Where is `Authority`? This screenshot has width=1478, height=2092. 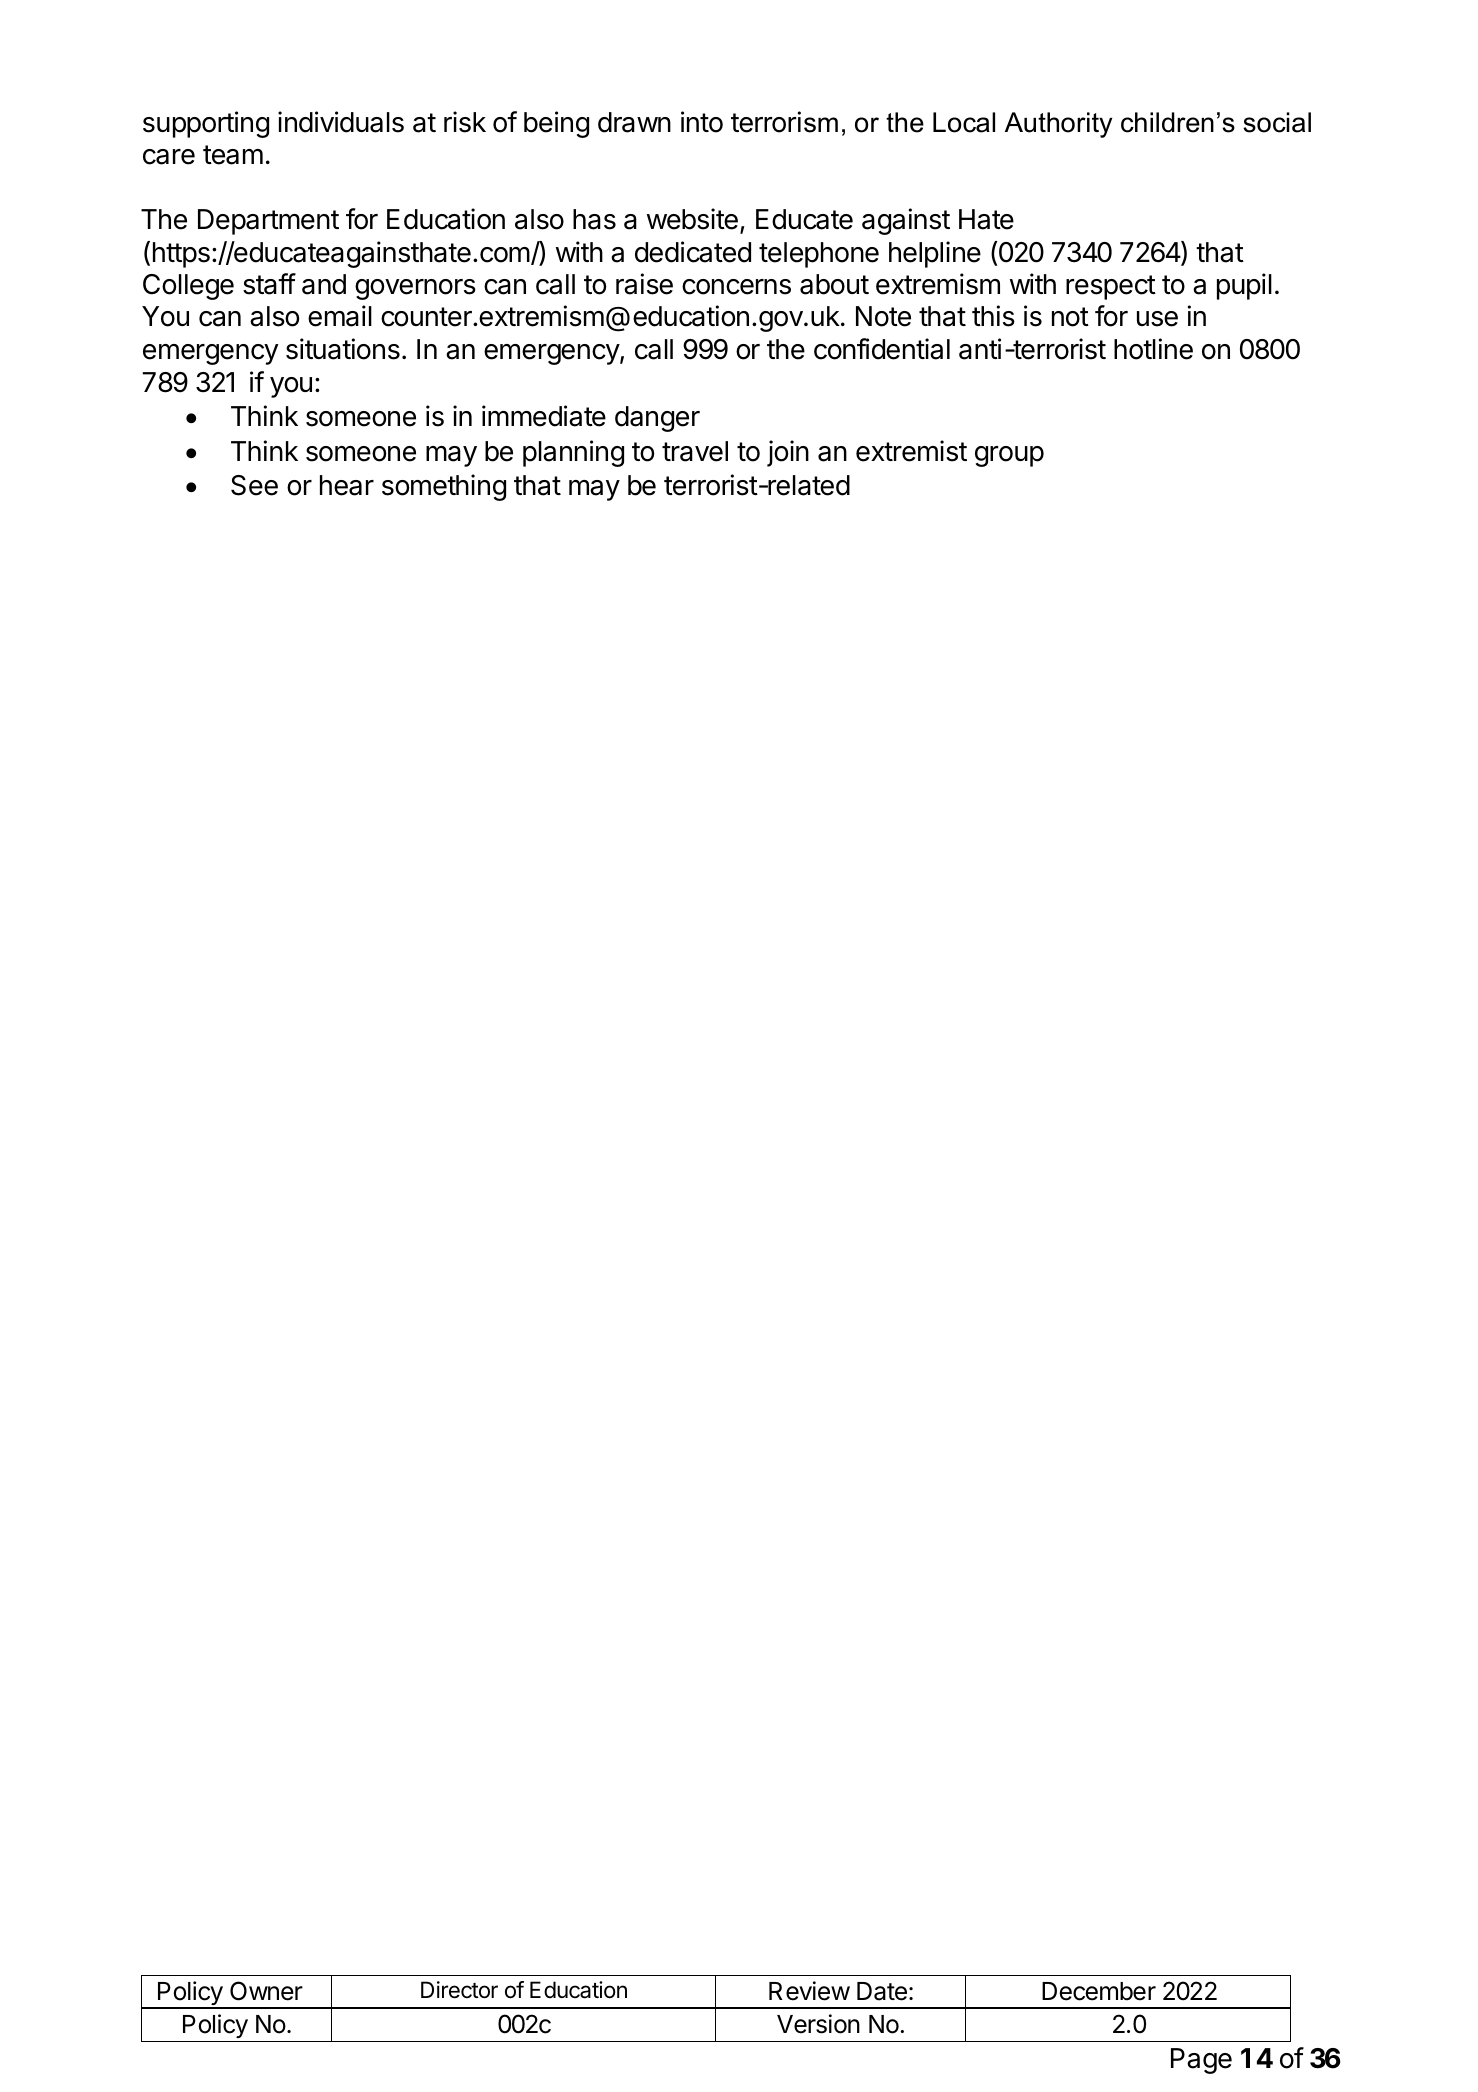
Authority is located at coordinates (1058, 125).
